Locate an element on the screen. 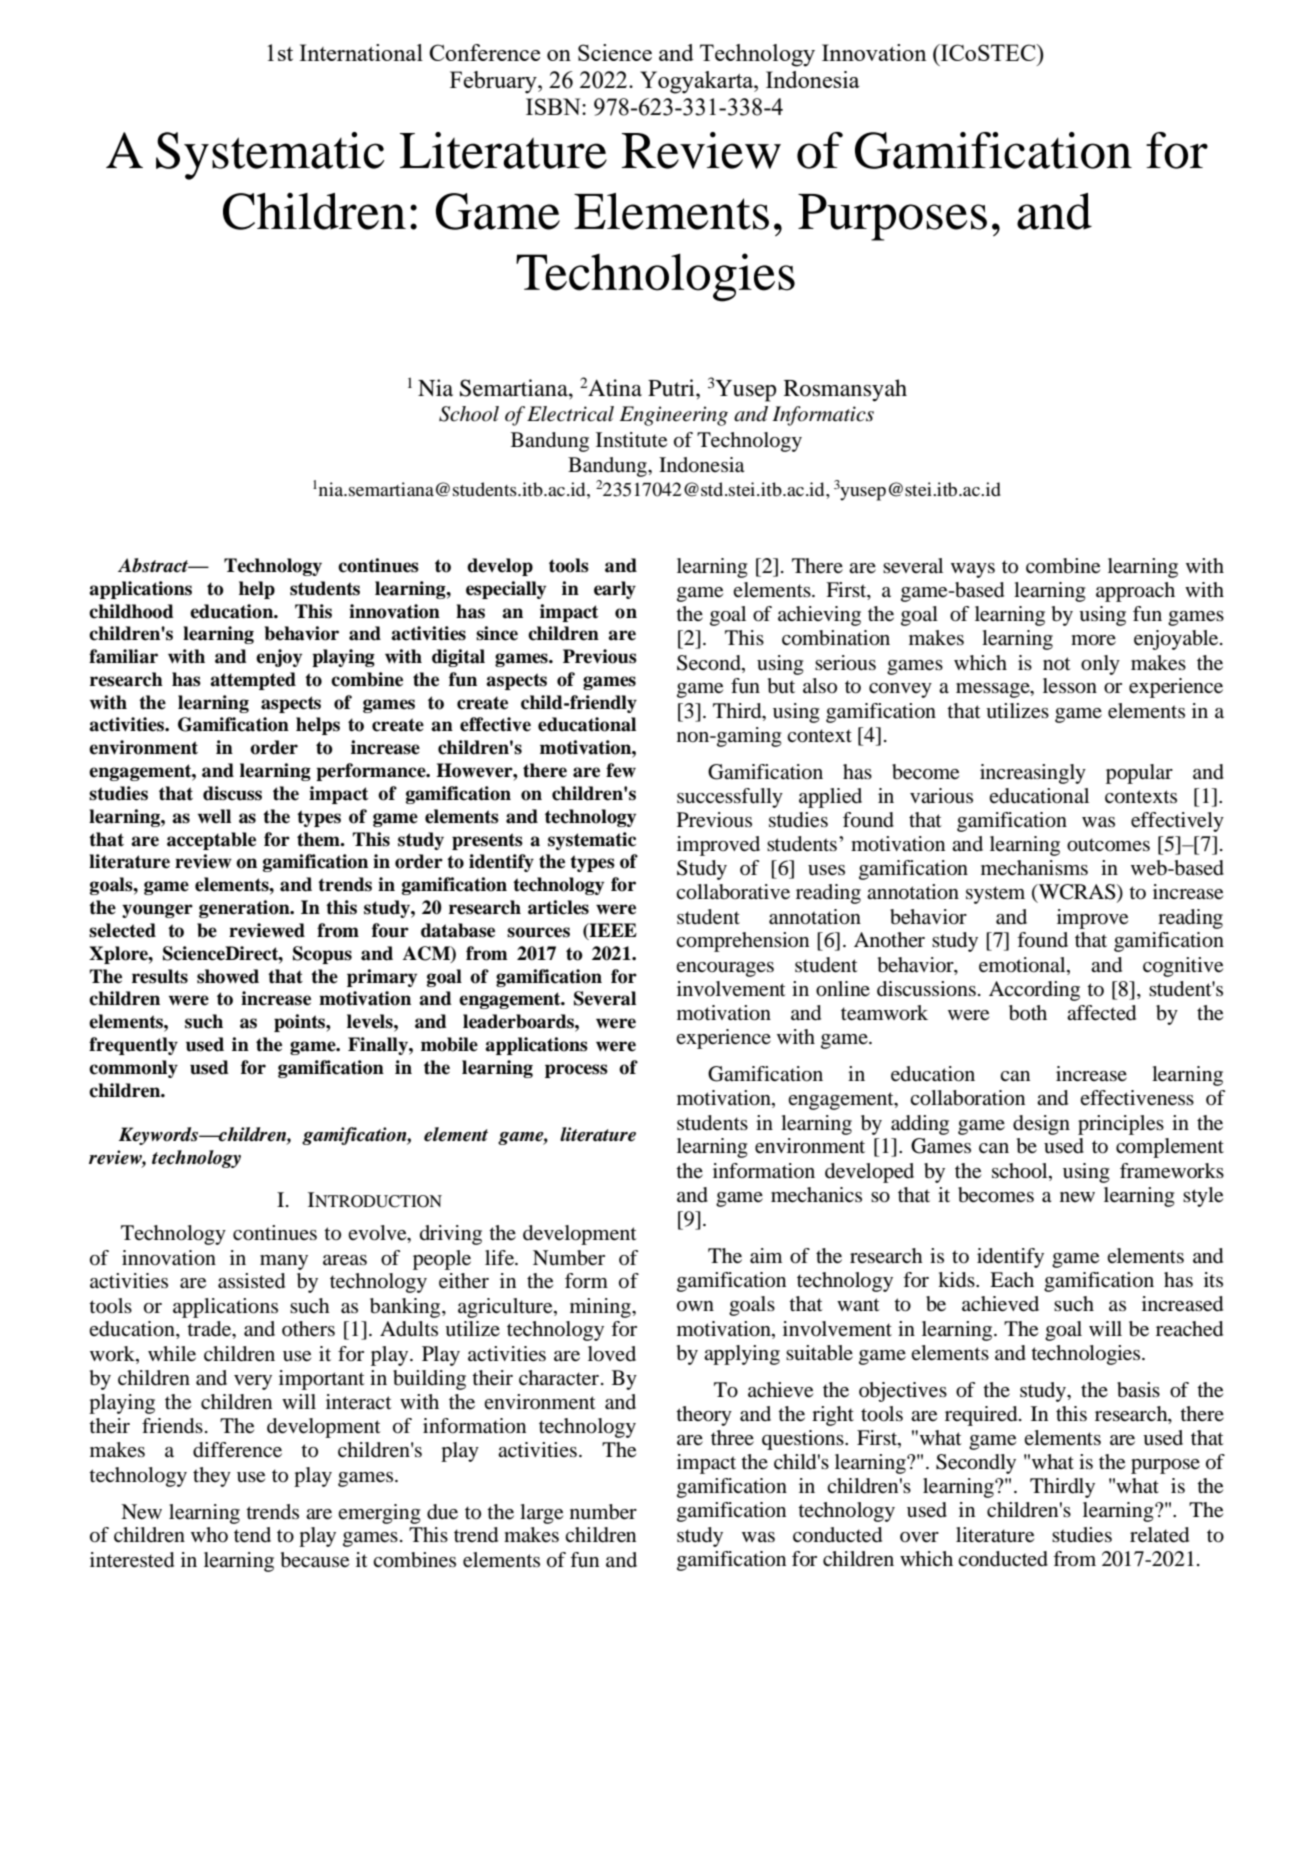  showed is located at coordinates (228, 976).
